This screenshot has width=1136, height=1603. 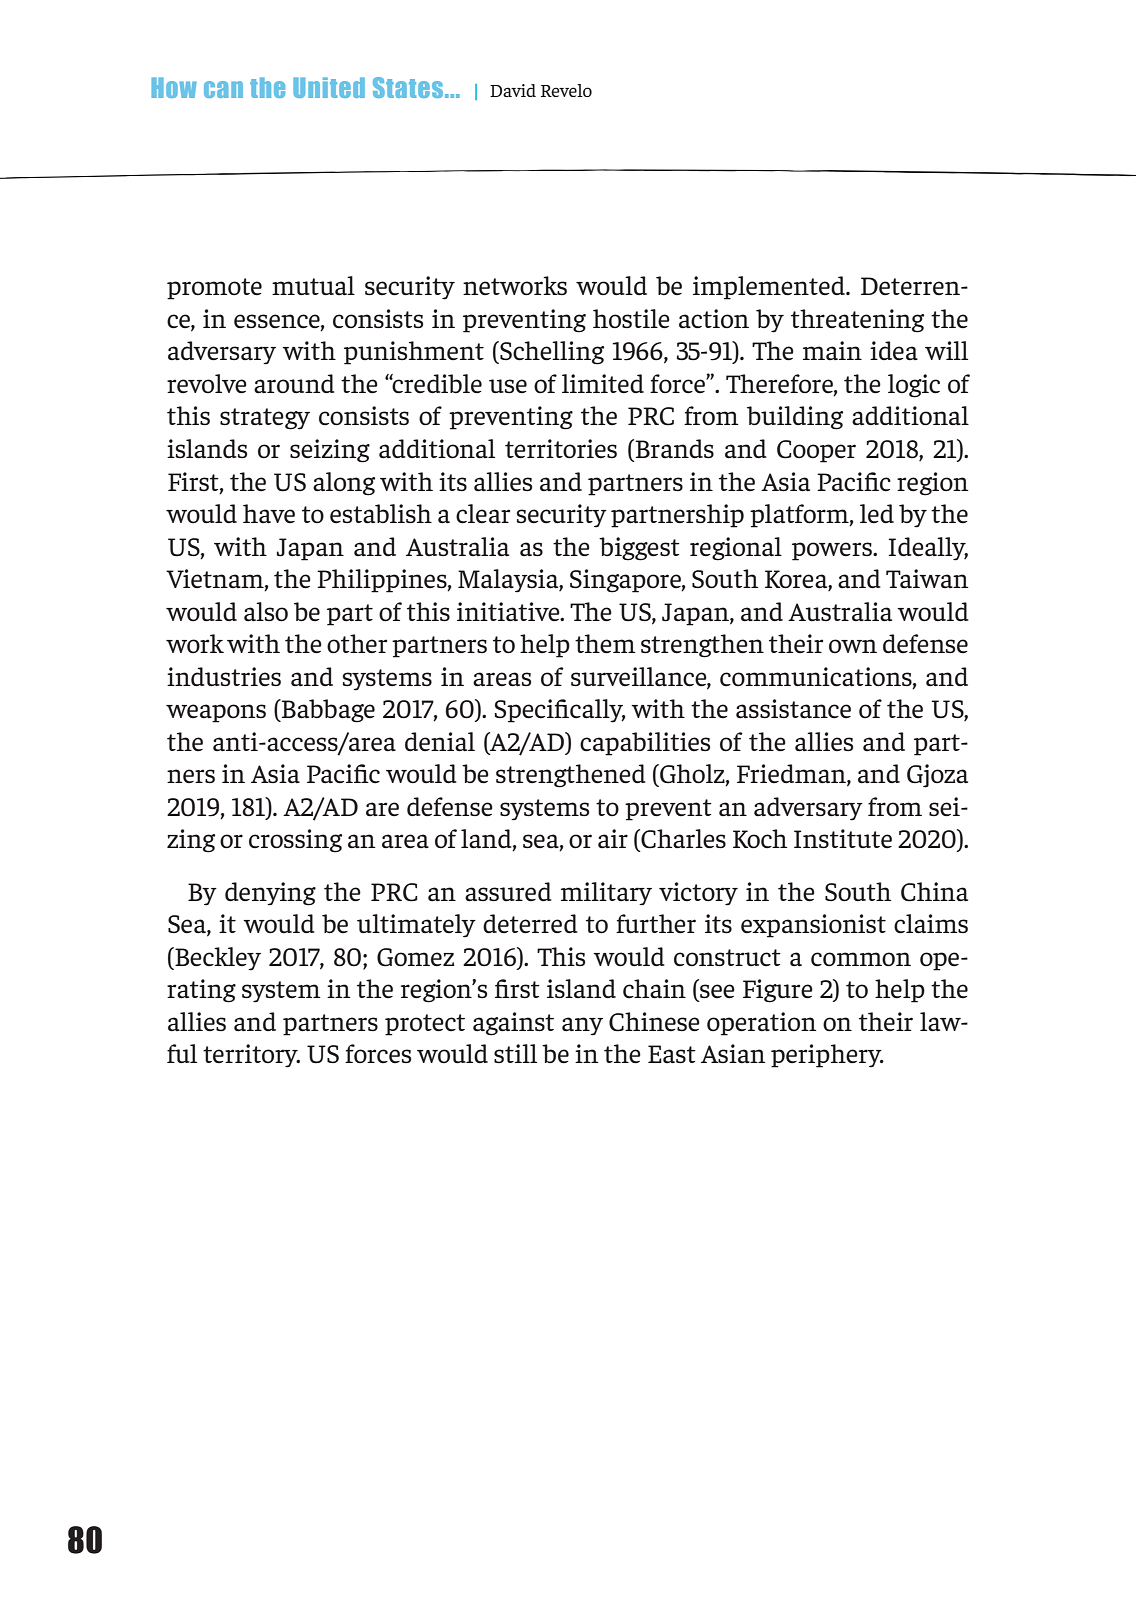 What do you see at coordinates (266, 612) in the screenshot?
I see `also` at bounding box center [266, 612].
